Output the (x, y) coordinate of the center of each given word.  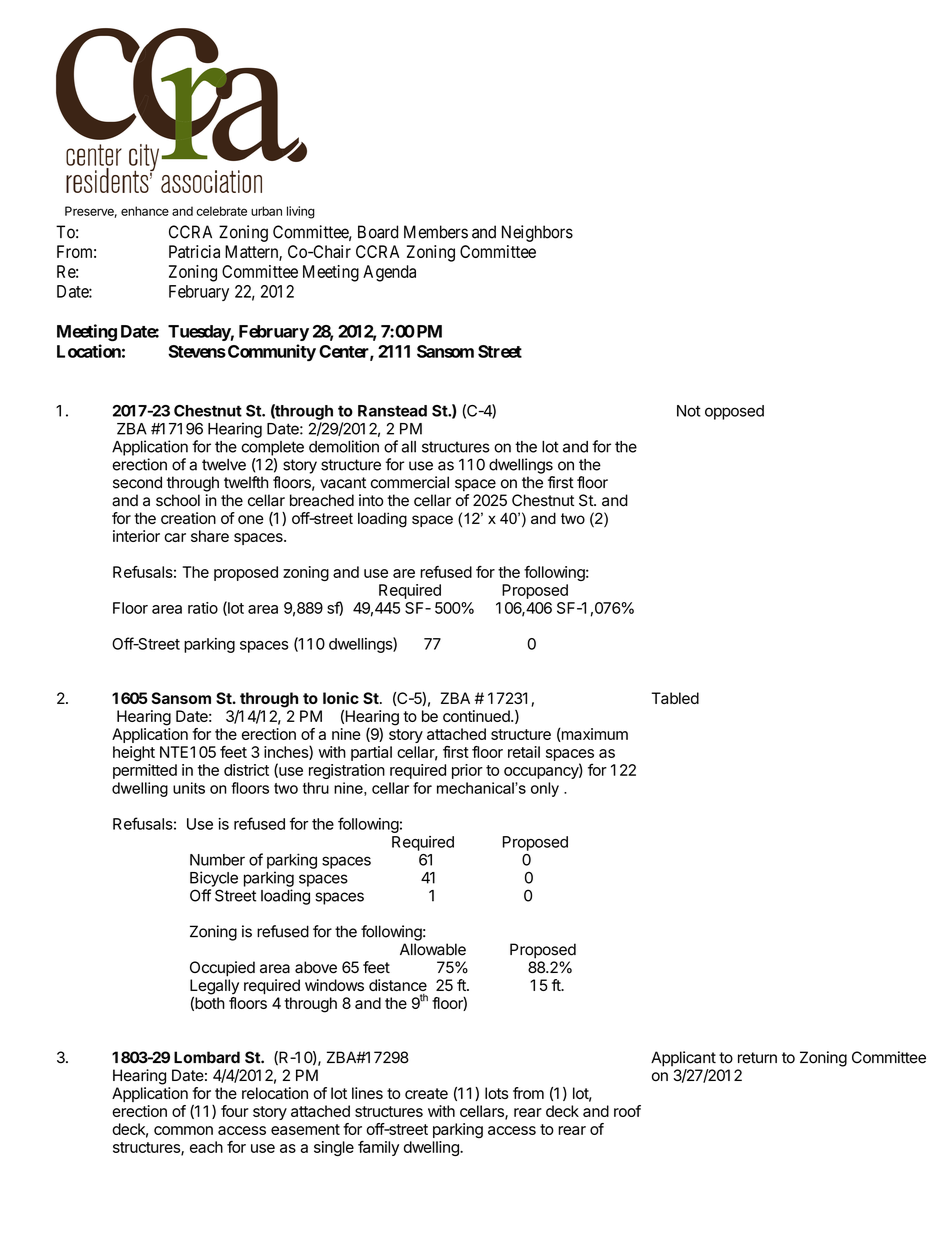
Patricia (194, 251)
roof (627, 1111)
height (134, 753)
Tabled (675, 698)
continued (477, 716)
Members (436, 232)
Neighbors (537, 233)
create (426, 1093)
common (183, 1130)
